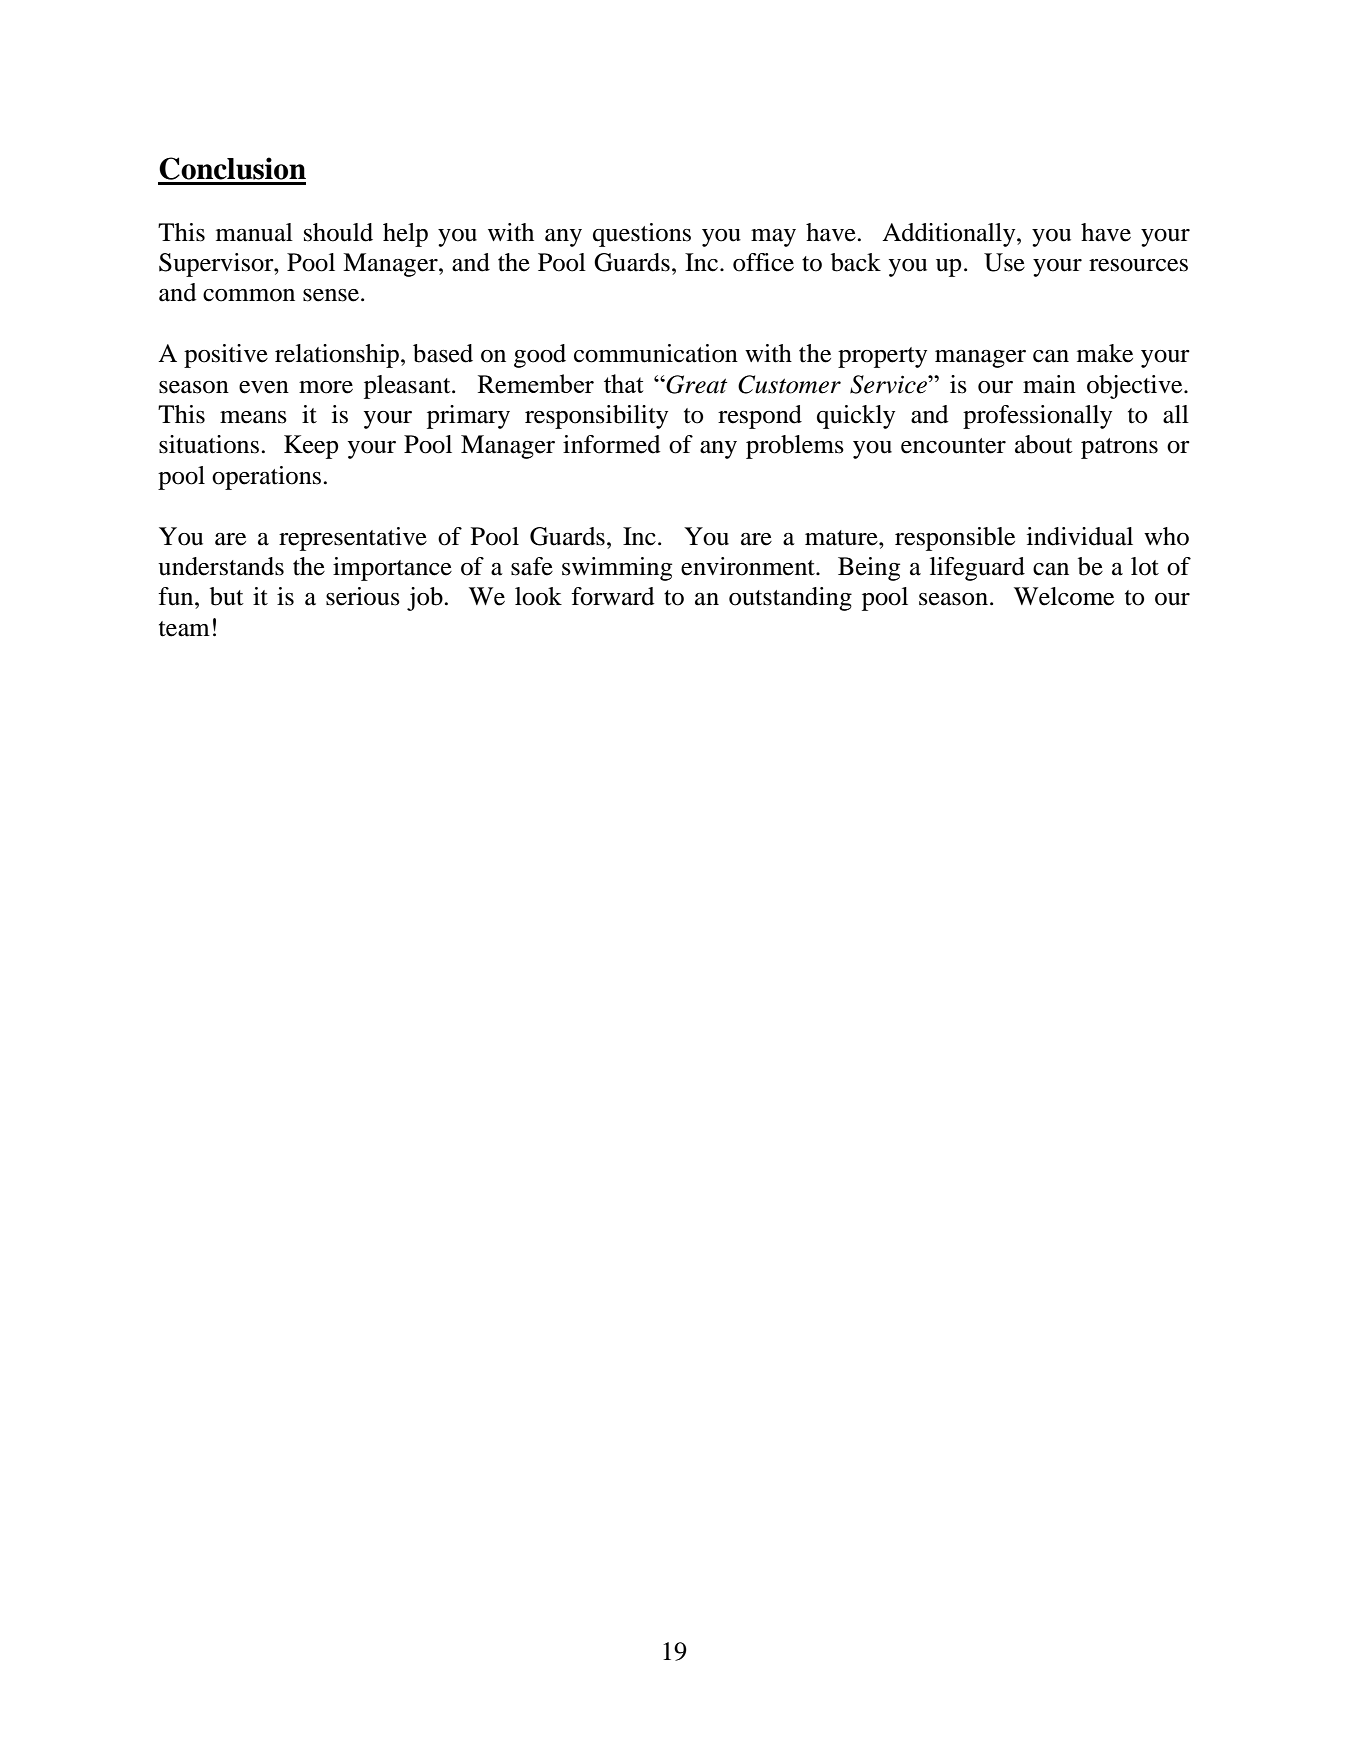 The width and height of the screenshot is (1348, 1745). Describe the element at coordinates (363, 596) in the screenshot. I see `serious` at that location.
